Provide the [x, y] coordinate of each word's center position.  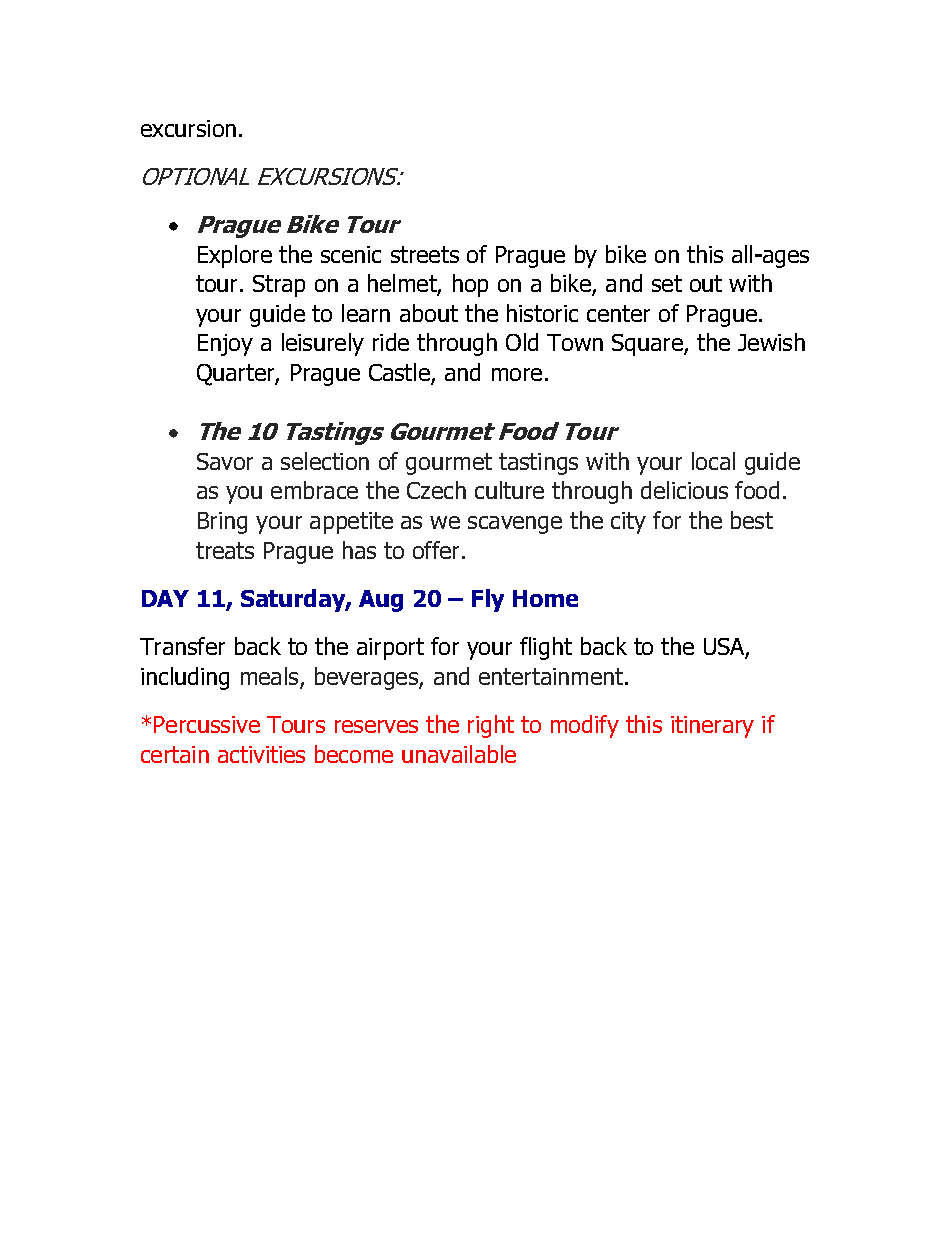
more [517, 374]
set [667, 283]
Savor [225, 461]
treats [225, 550]
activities [261, 754]
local [713, 461]
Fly [488, 600]
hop [470, 285]
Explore [235, 256]
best [752, 520]
